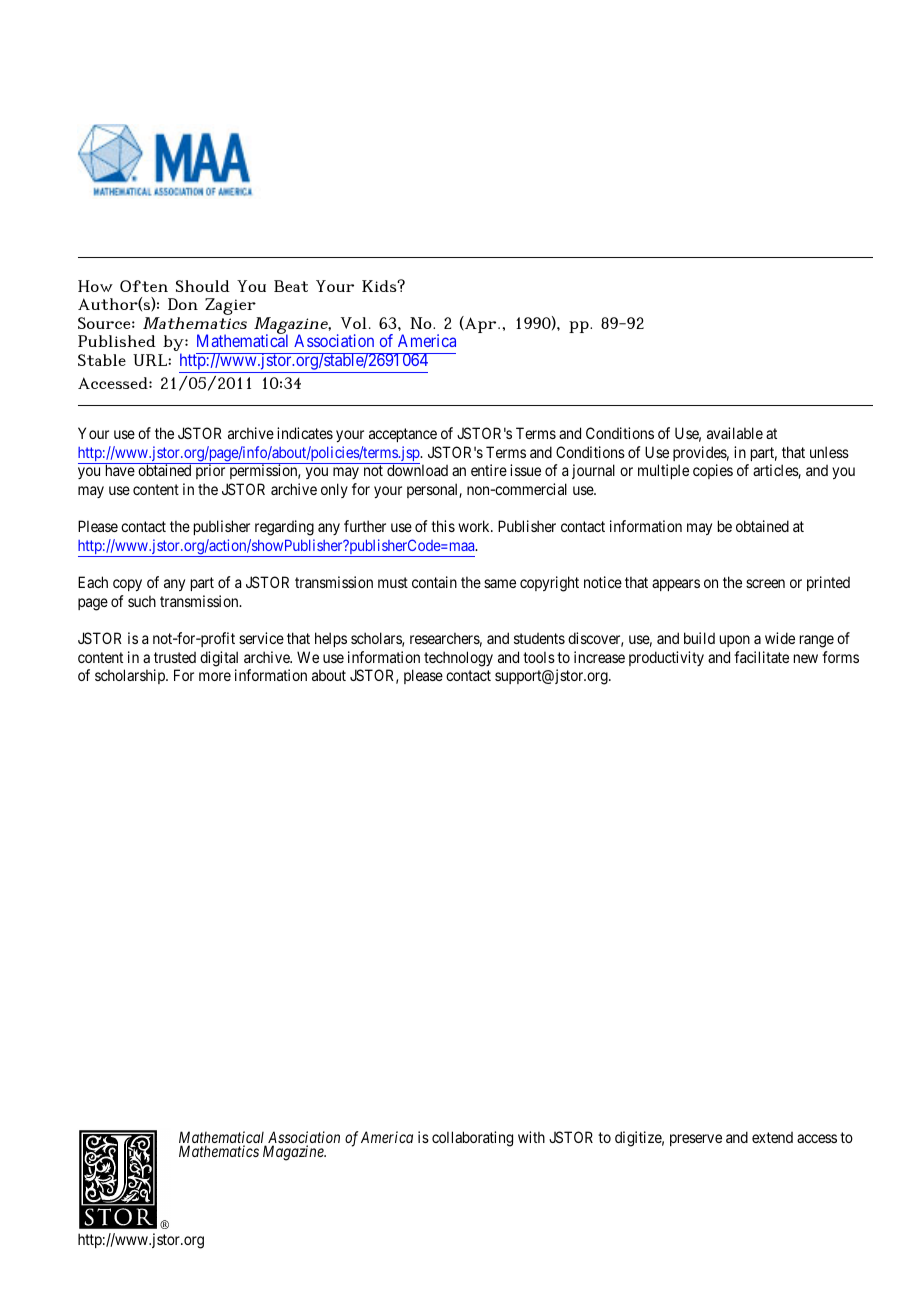 The image size is (924, 1308). Describe the element at coordinates (539, 657) in the screenshot. I see `tools` at that location.
